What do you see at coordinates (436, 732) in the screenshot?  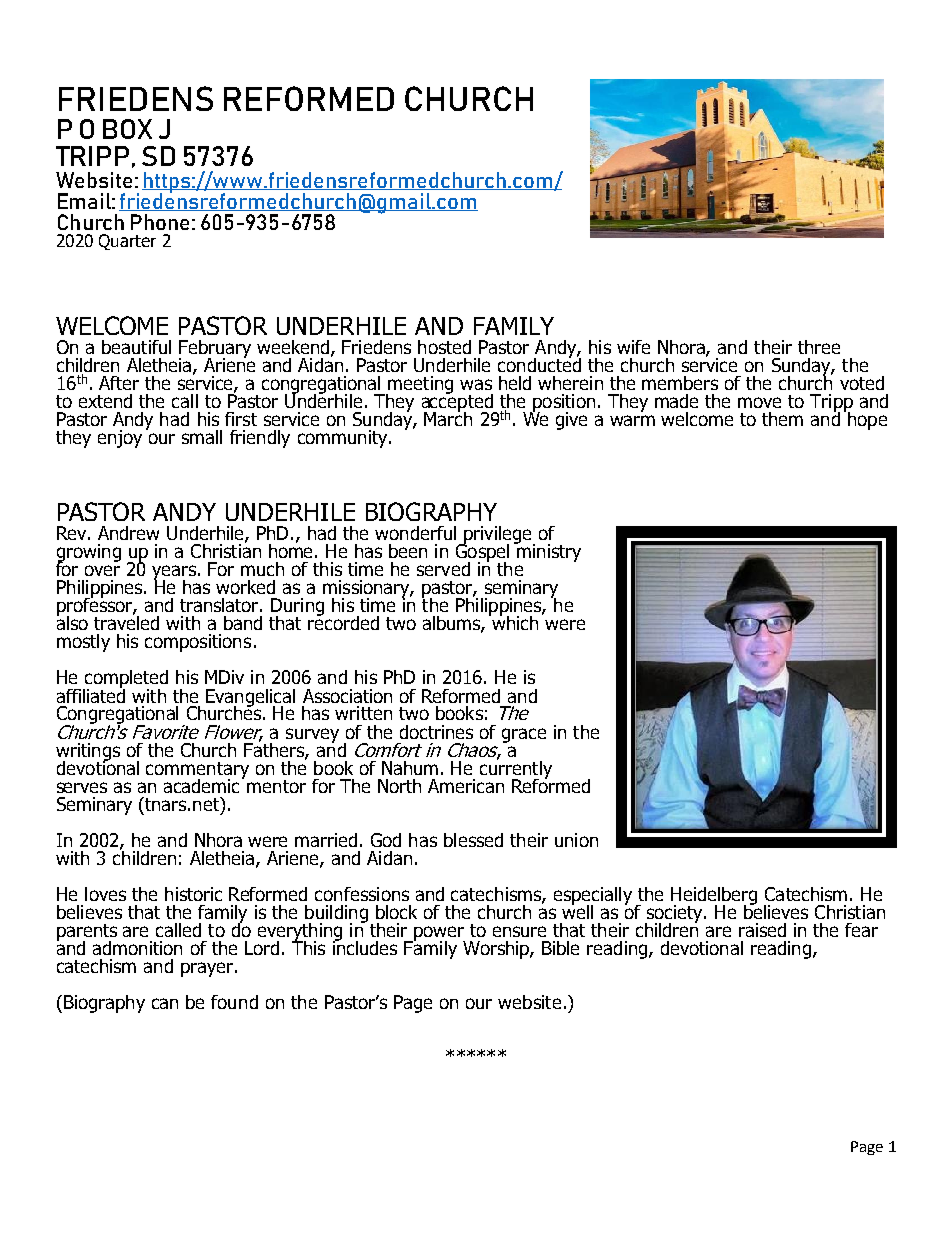 I see `doctrines` at bounding box center [436, 732].
